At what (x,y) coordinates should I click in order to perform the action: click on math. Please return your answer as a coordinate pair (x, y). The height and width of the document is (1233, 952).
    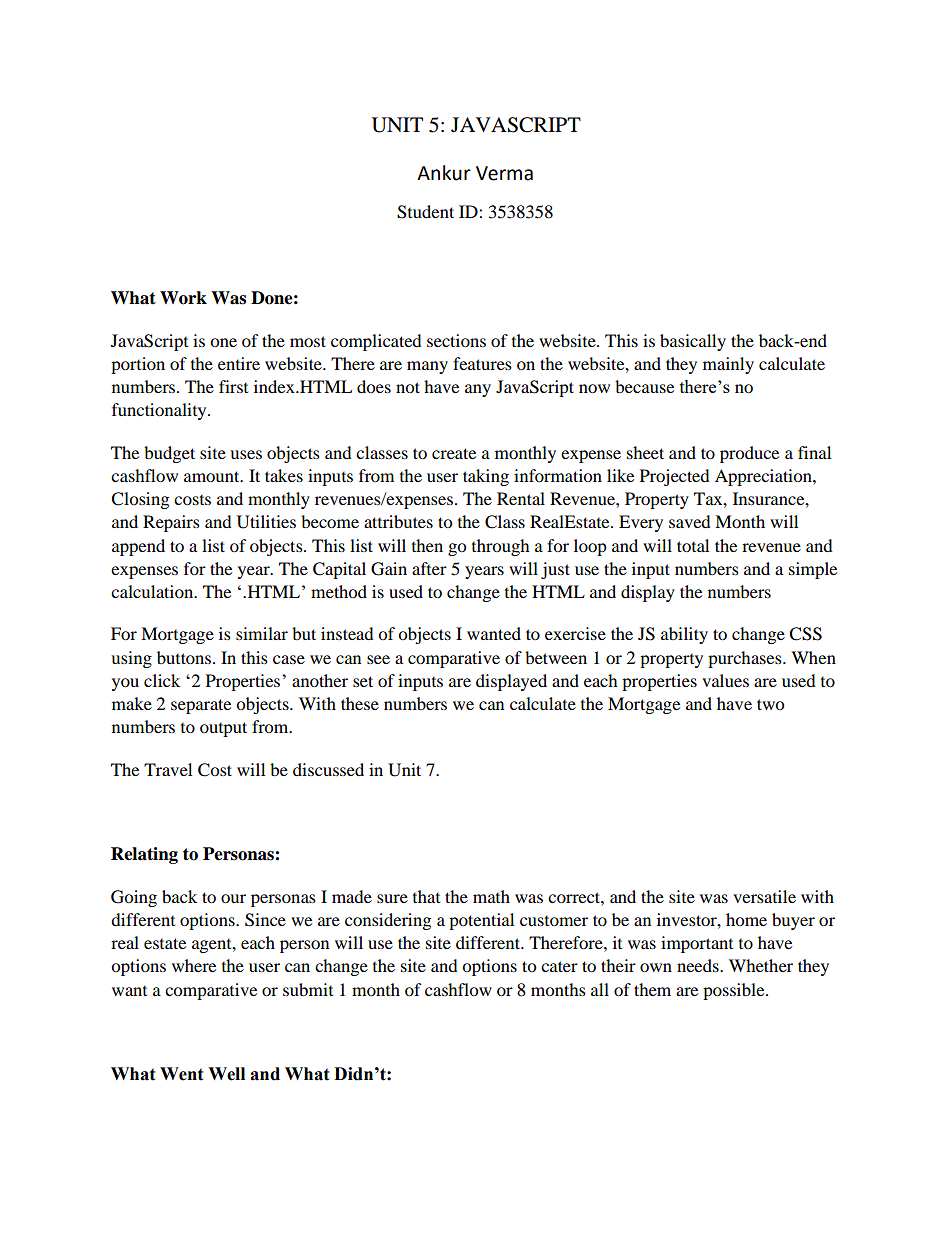
    Looking at the image, I should click on (491, 896).
